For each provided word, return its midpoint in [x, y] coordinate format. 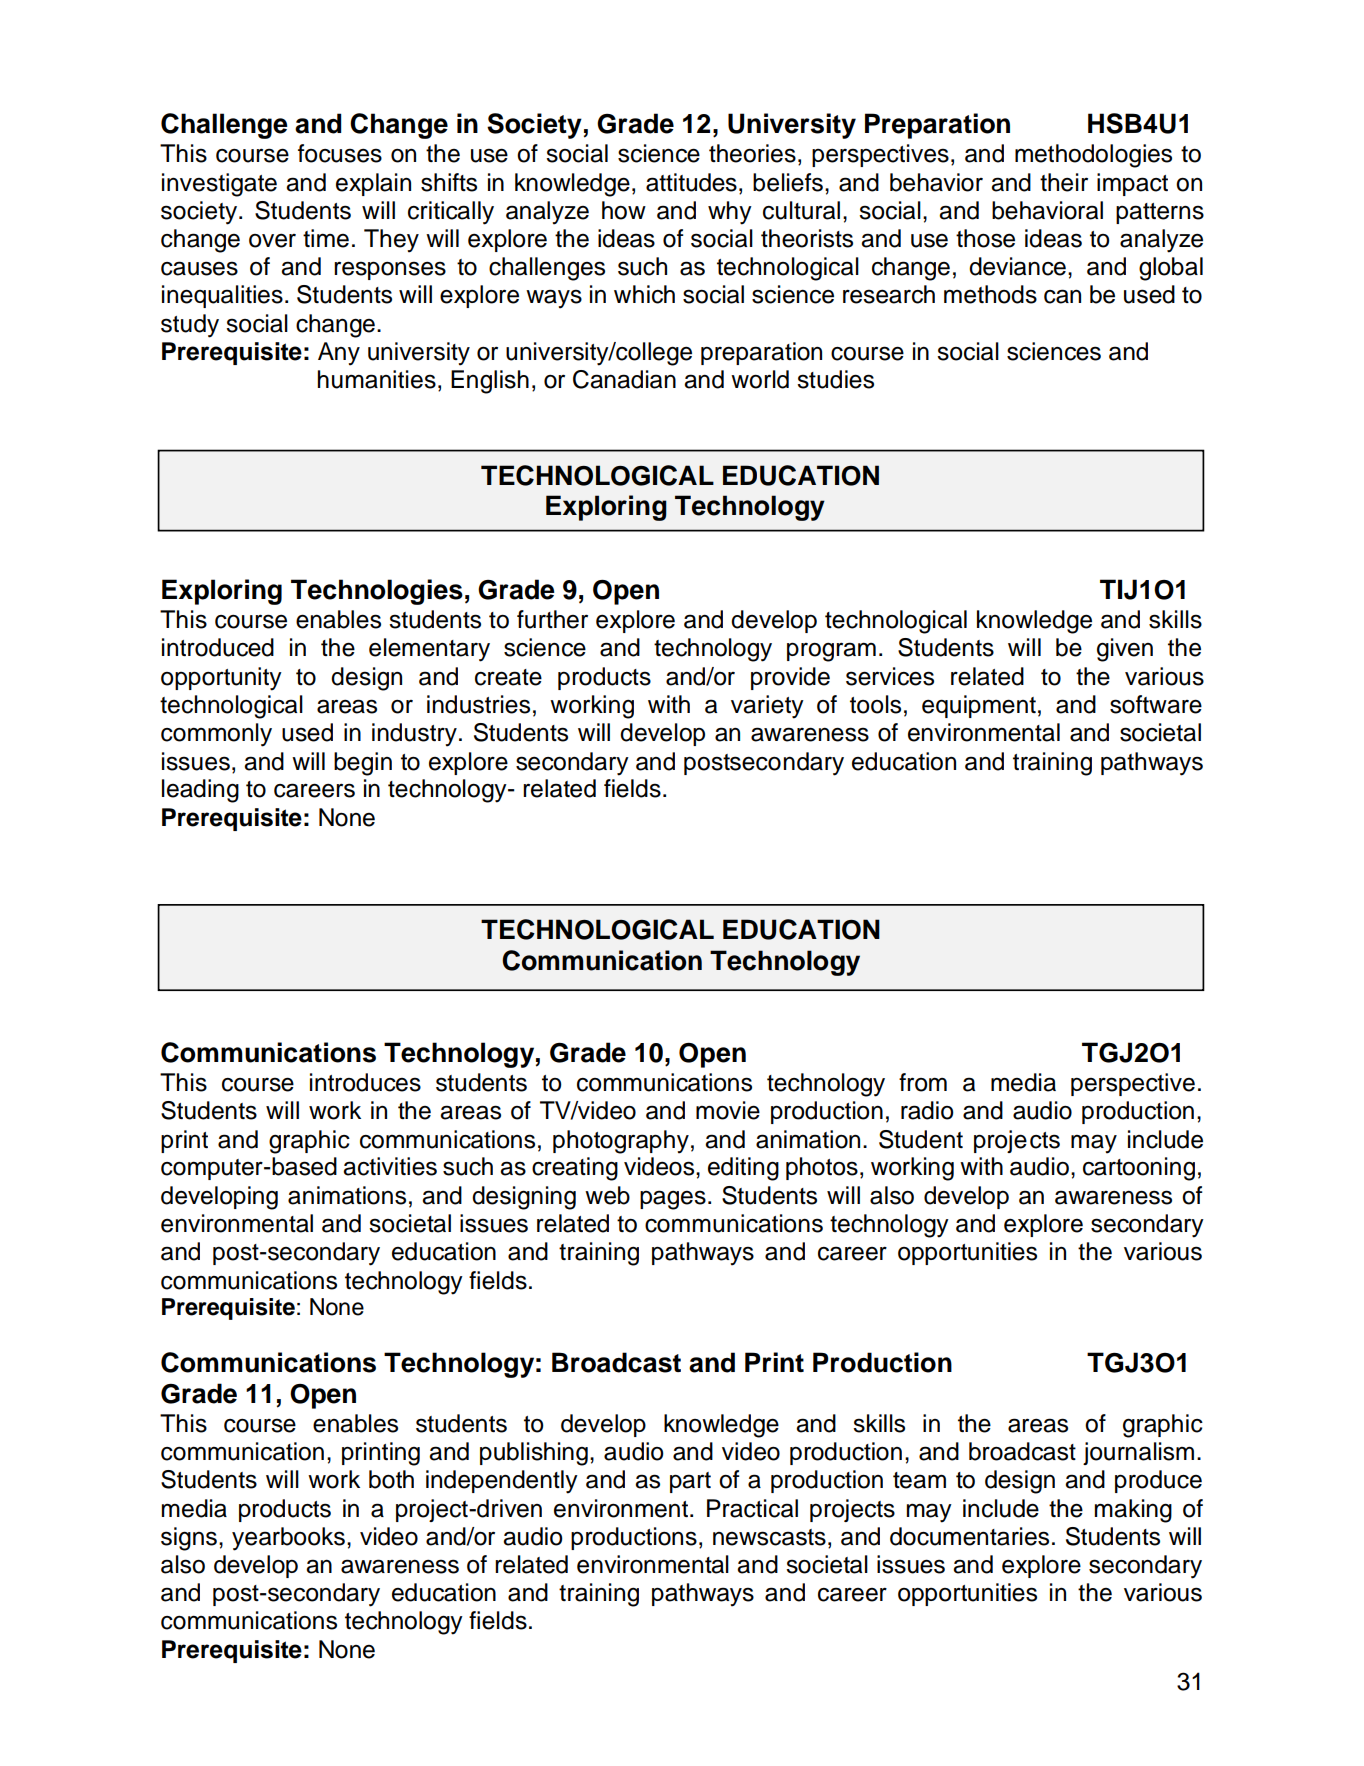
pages [673, 1200]
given [1125, 650]
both [391, 1479]
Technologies [377, 592]
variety [767, 707]
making [1133, 1511]
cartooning [1139, 1169]
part [690, 1482]
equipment [979, 706]
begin [363, 764]
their [1064, 182]
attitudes [691, 182]
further [552, 619]
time [326, 238]
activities [390, 1166]
